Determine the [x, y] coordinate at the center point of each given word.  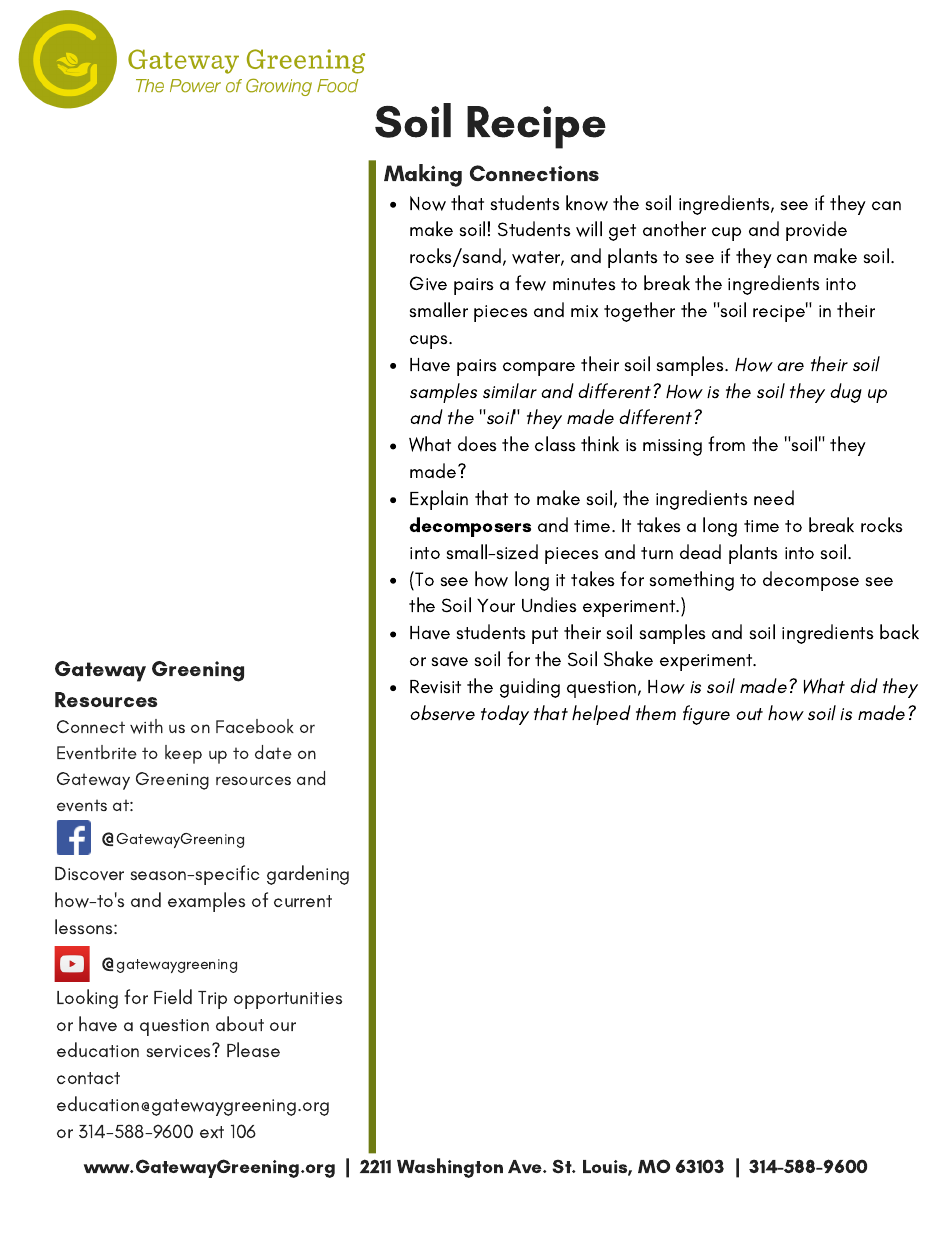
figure [706, 715]
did [864, 685]
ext [212, 1132]
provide [816, 231]
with [146, 726]
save [450, 662]
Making [423, 175]
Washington [450, 1168]
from [726, 443]
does [477, 443]
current [303, 901]
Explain [439, 500]
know [587, 203]
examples [206, 902]
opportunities [288, 1000]
